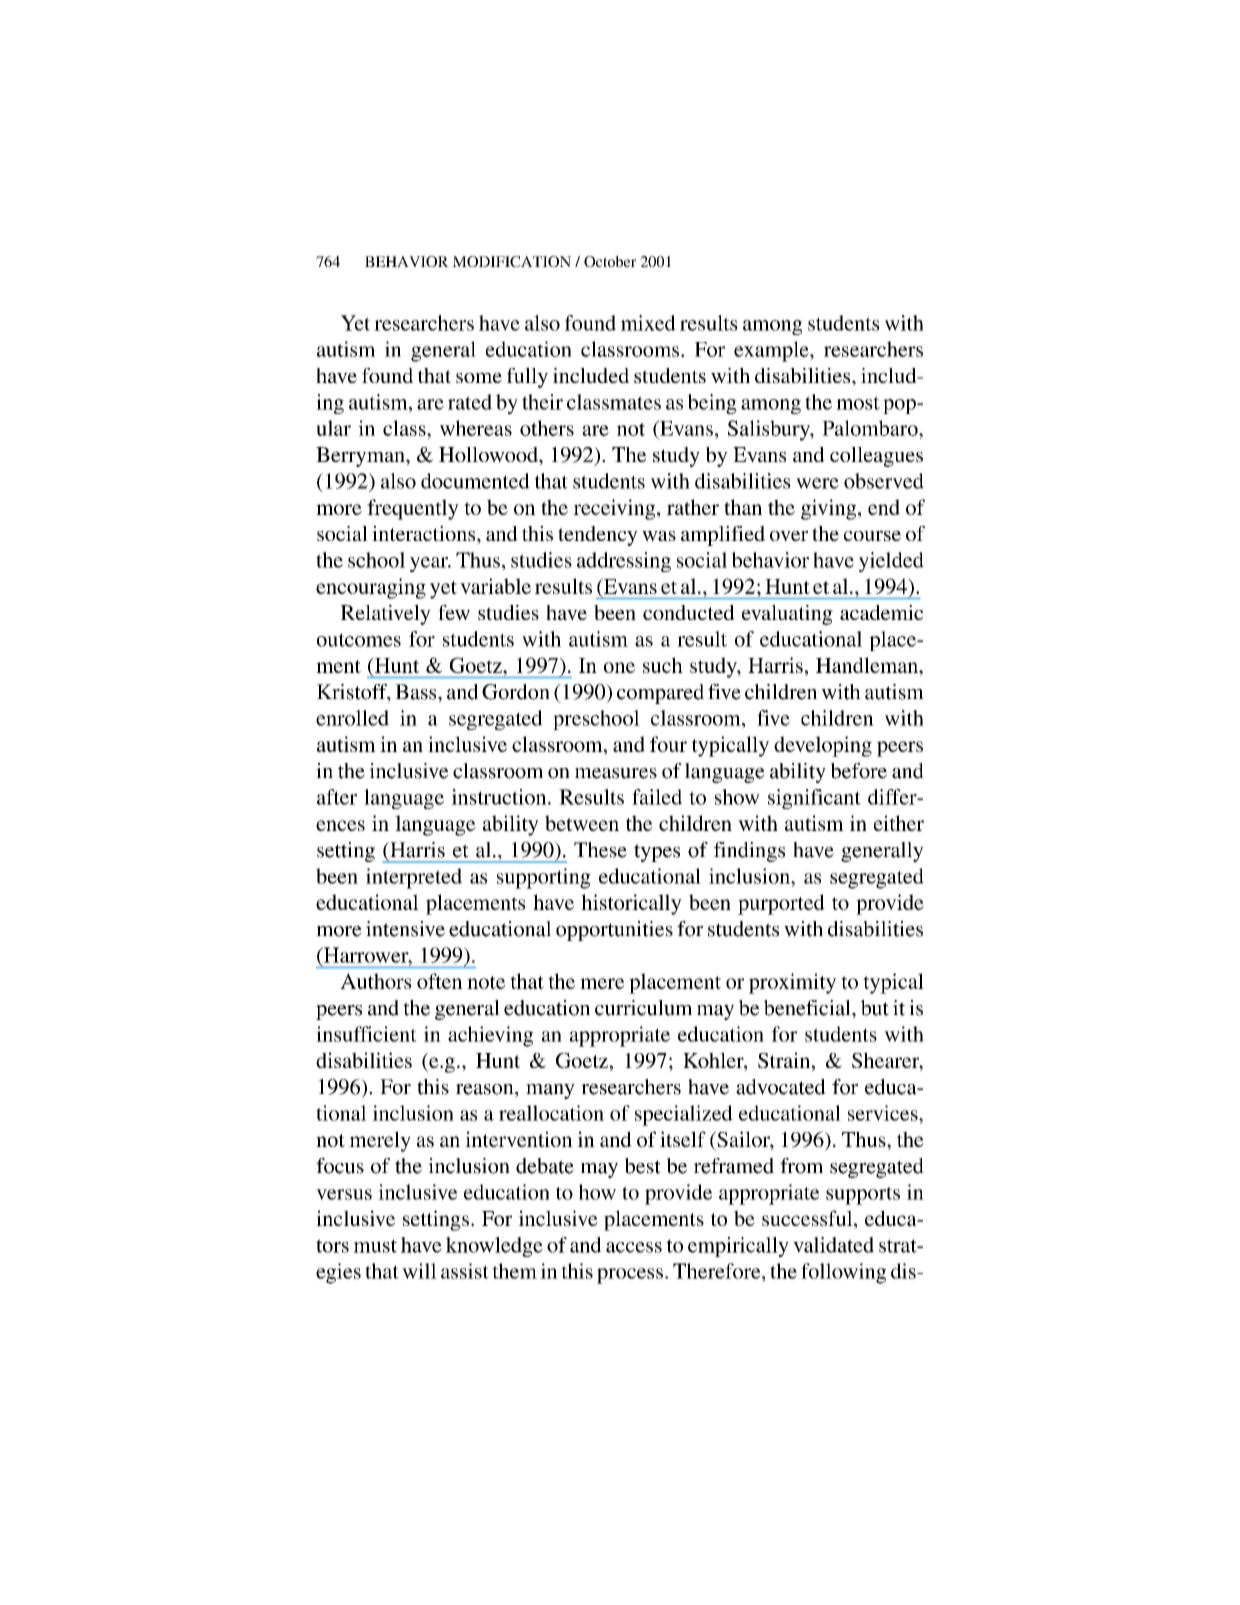 The width and height of the screenshot is (1240, 1605). Describe the element at coordinates (610, 261) in the screenshot. I see `October` at that location.
